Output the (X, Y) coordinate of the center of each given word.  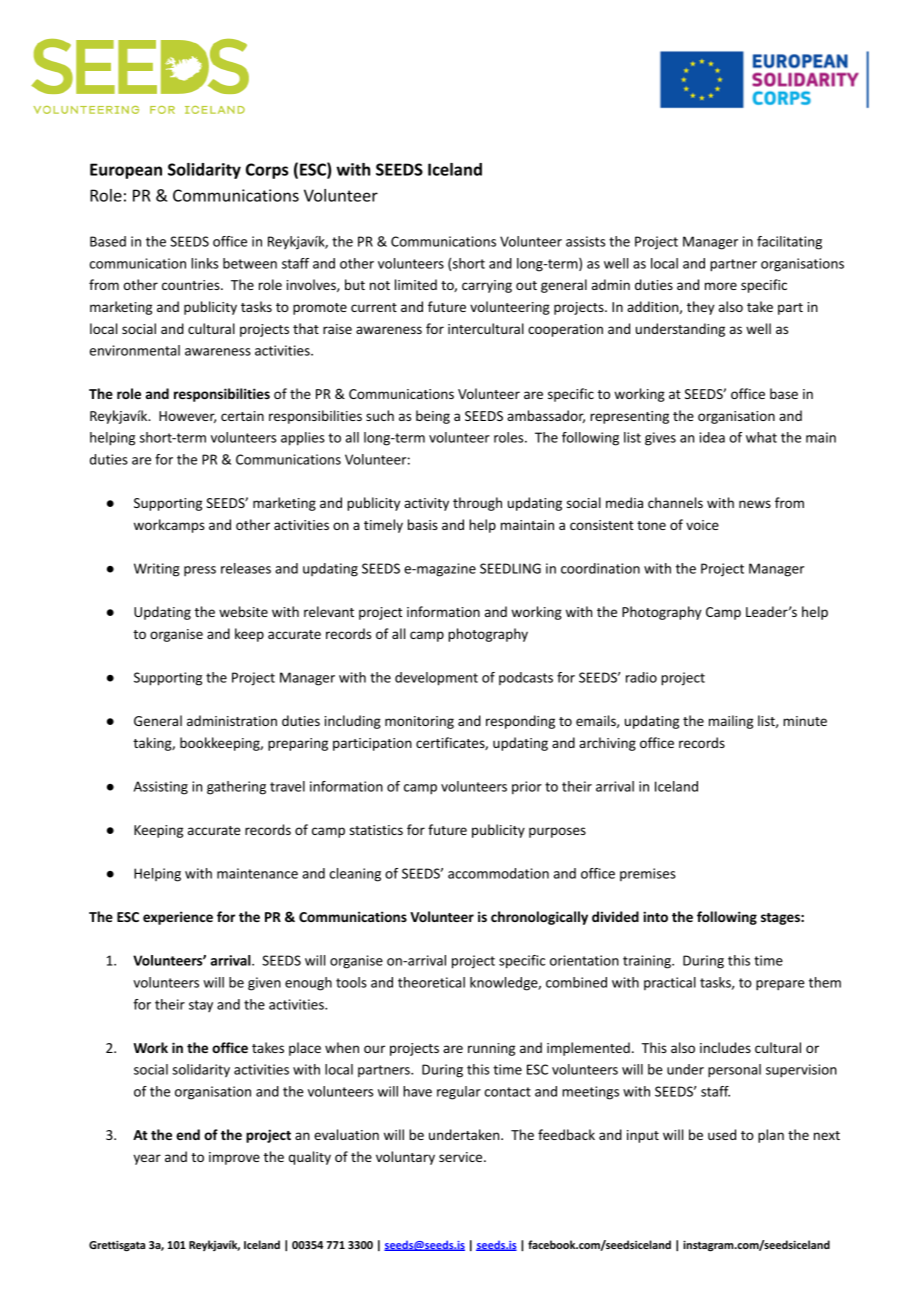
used (722, 1134)
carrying (487, 286)
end (188, 1134)
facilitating (789, 243)
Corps (267, 171)
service (462, 1157)
